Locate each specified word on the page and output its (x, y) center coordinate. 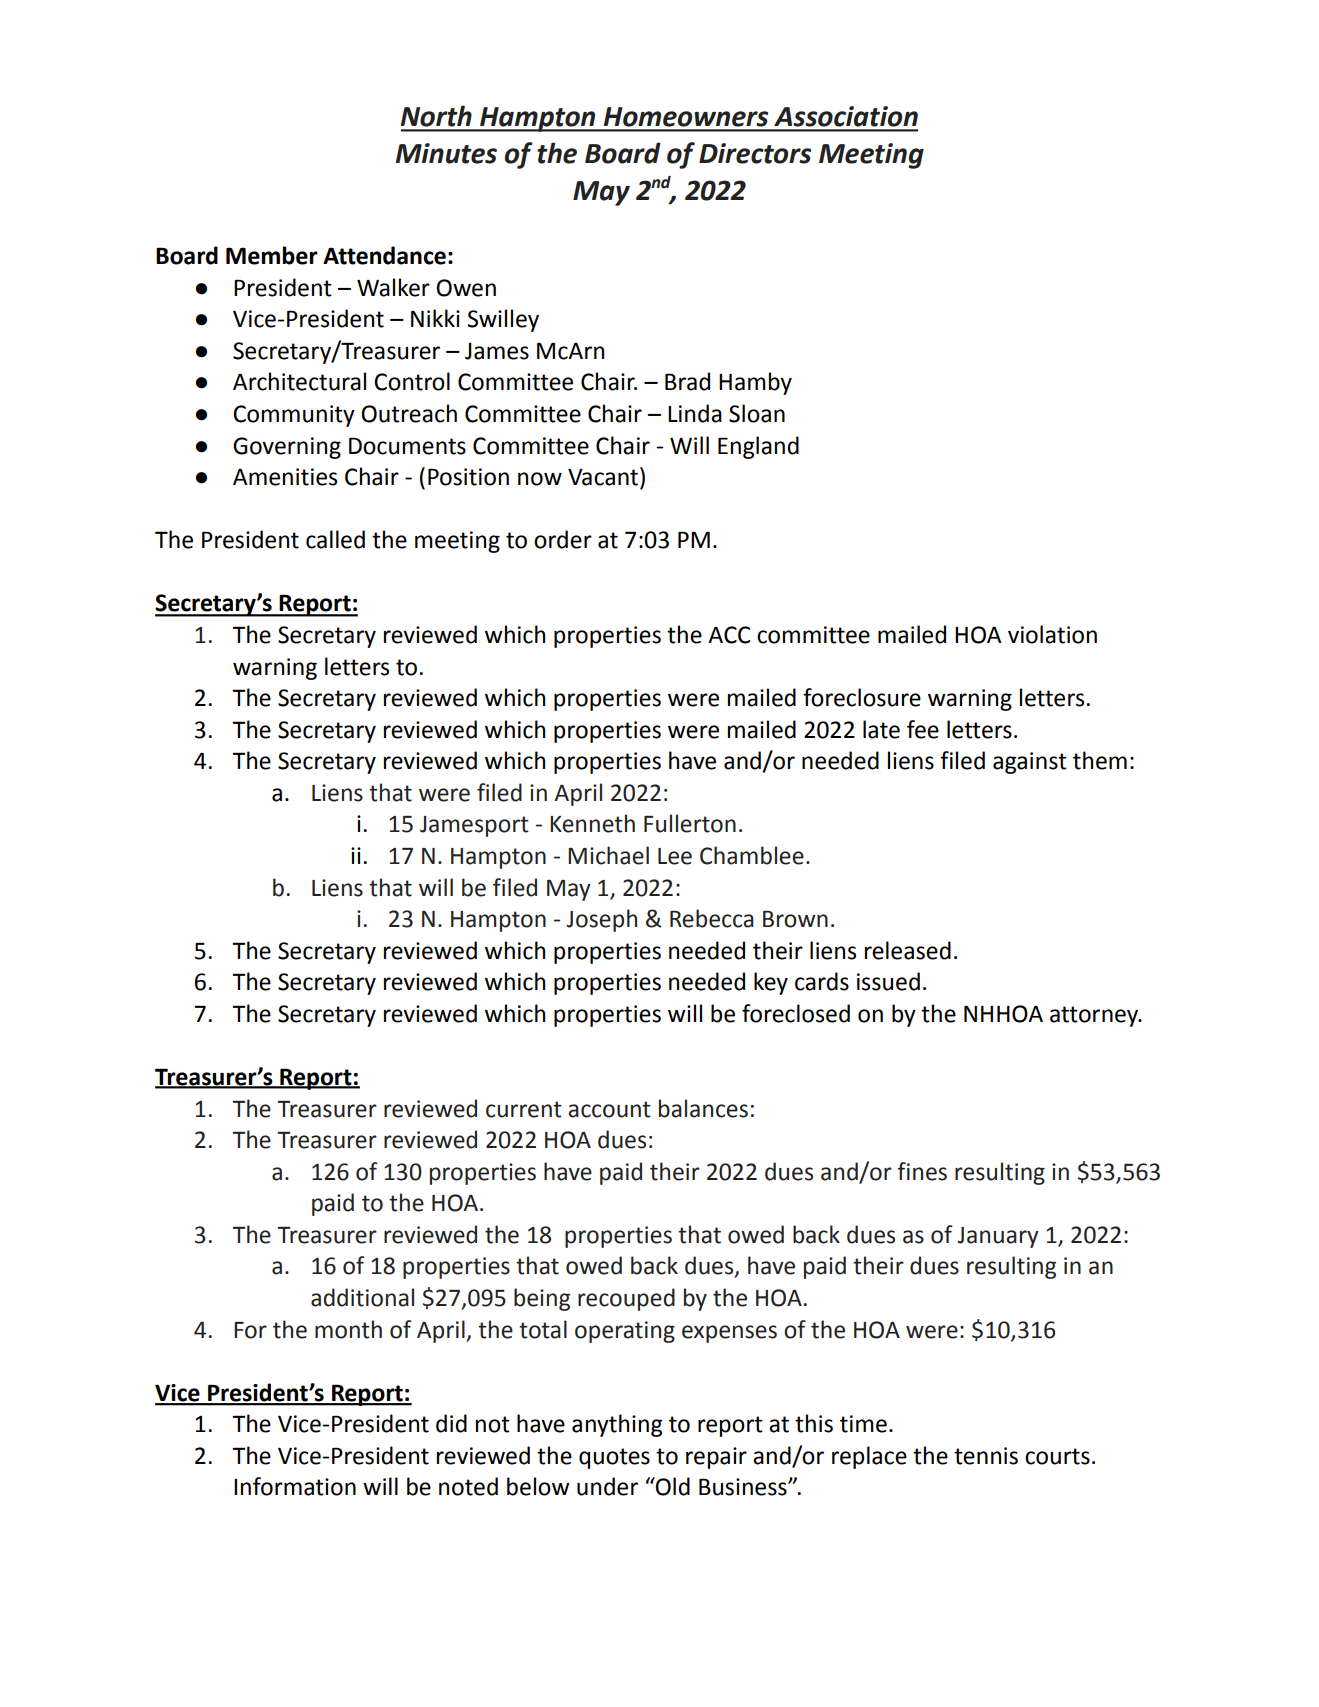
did (451, 1423)
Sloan (757, 413)
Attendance (384, 255)
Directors (755, 153)
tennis (986, 1456)
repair (716, 1458)
